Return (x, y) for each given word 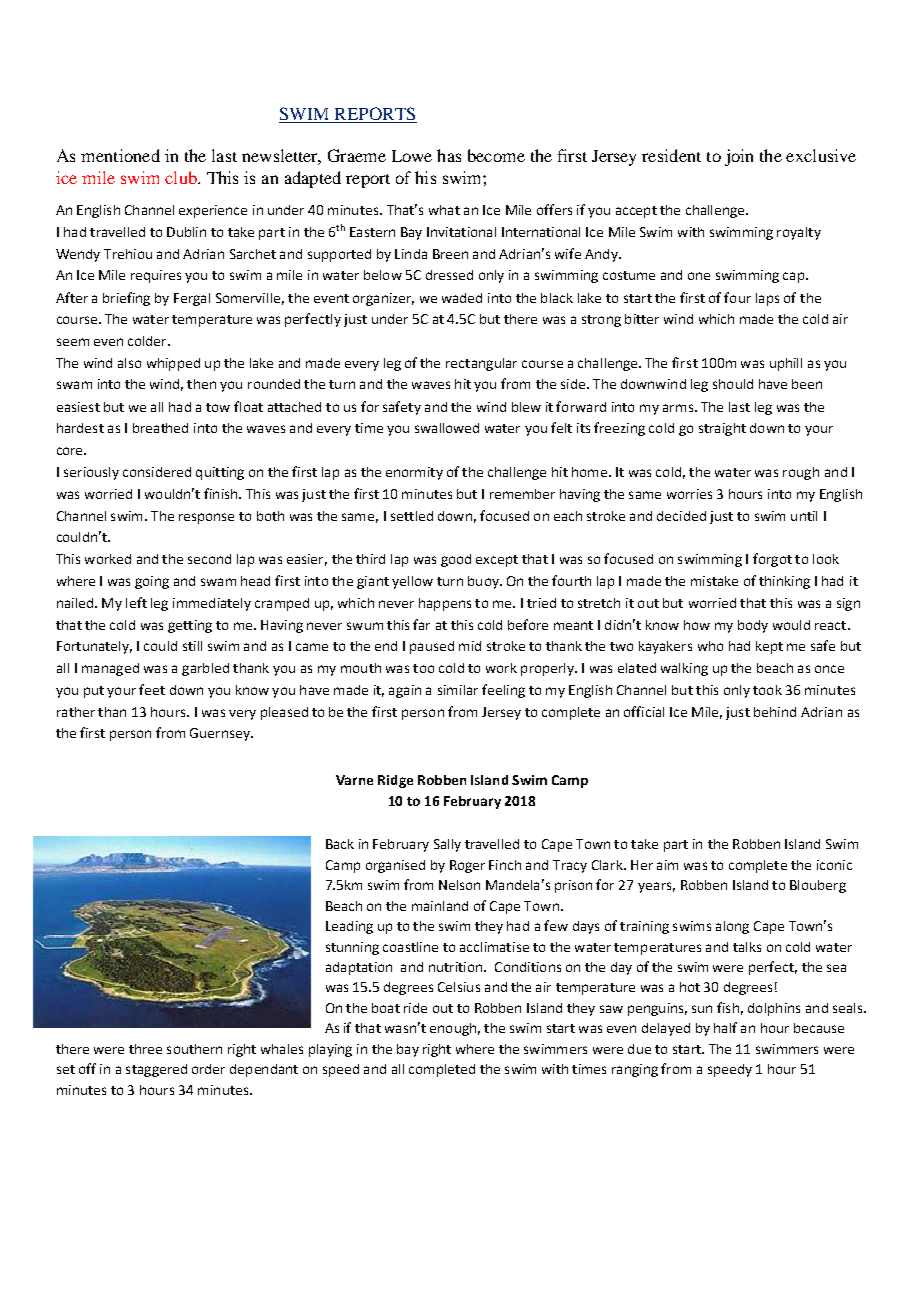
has (449, 155)
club (182, 177)
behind (775, 712)
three (145, 1049)
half (725, 1027)
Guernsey (221, 734)
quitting (220, 473)
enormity (414, 473)
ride (415, 1008)
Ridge (395, 781)
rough (801, 473)
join (739, 157)
